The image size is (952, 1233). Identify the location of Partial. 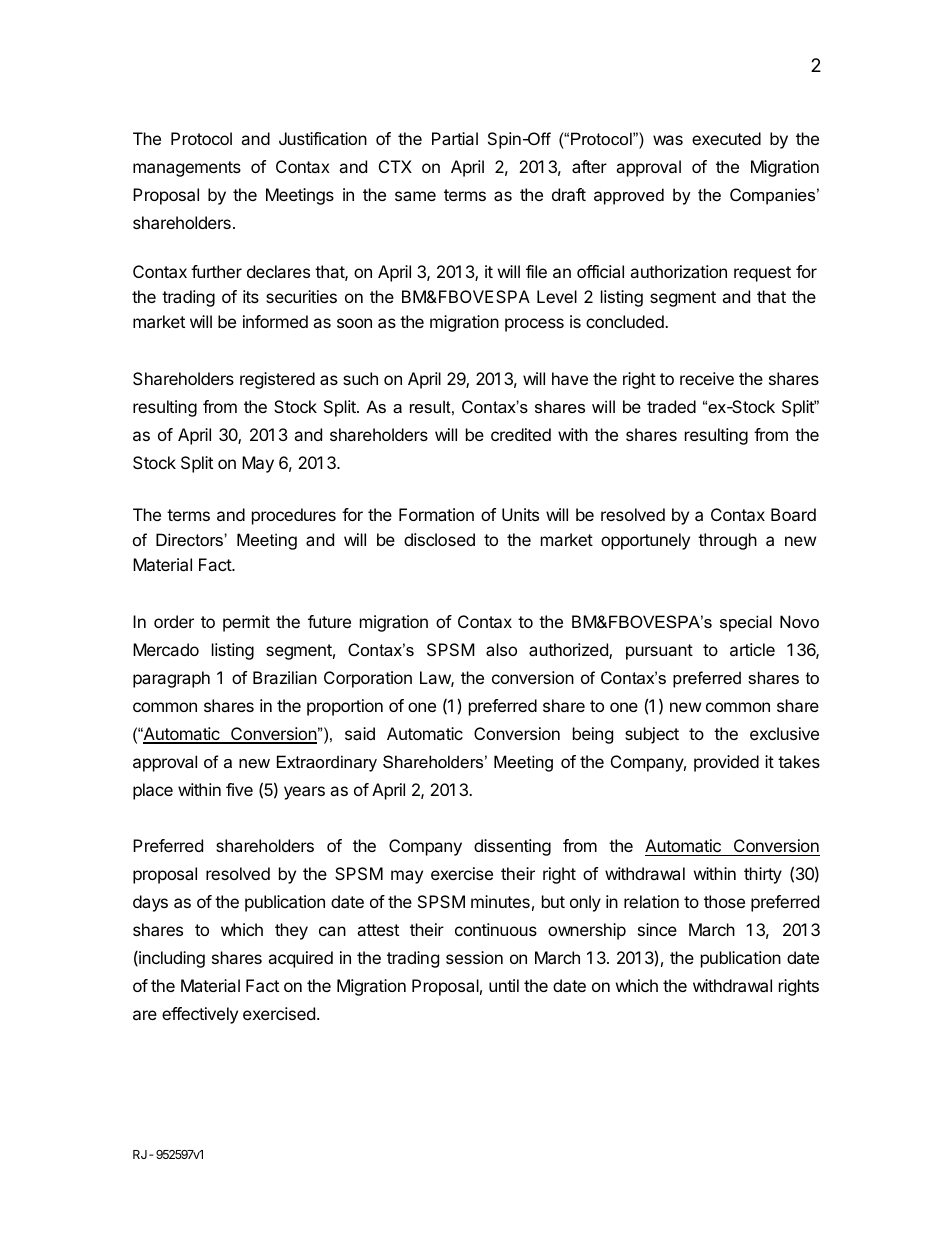
(455, 138).
